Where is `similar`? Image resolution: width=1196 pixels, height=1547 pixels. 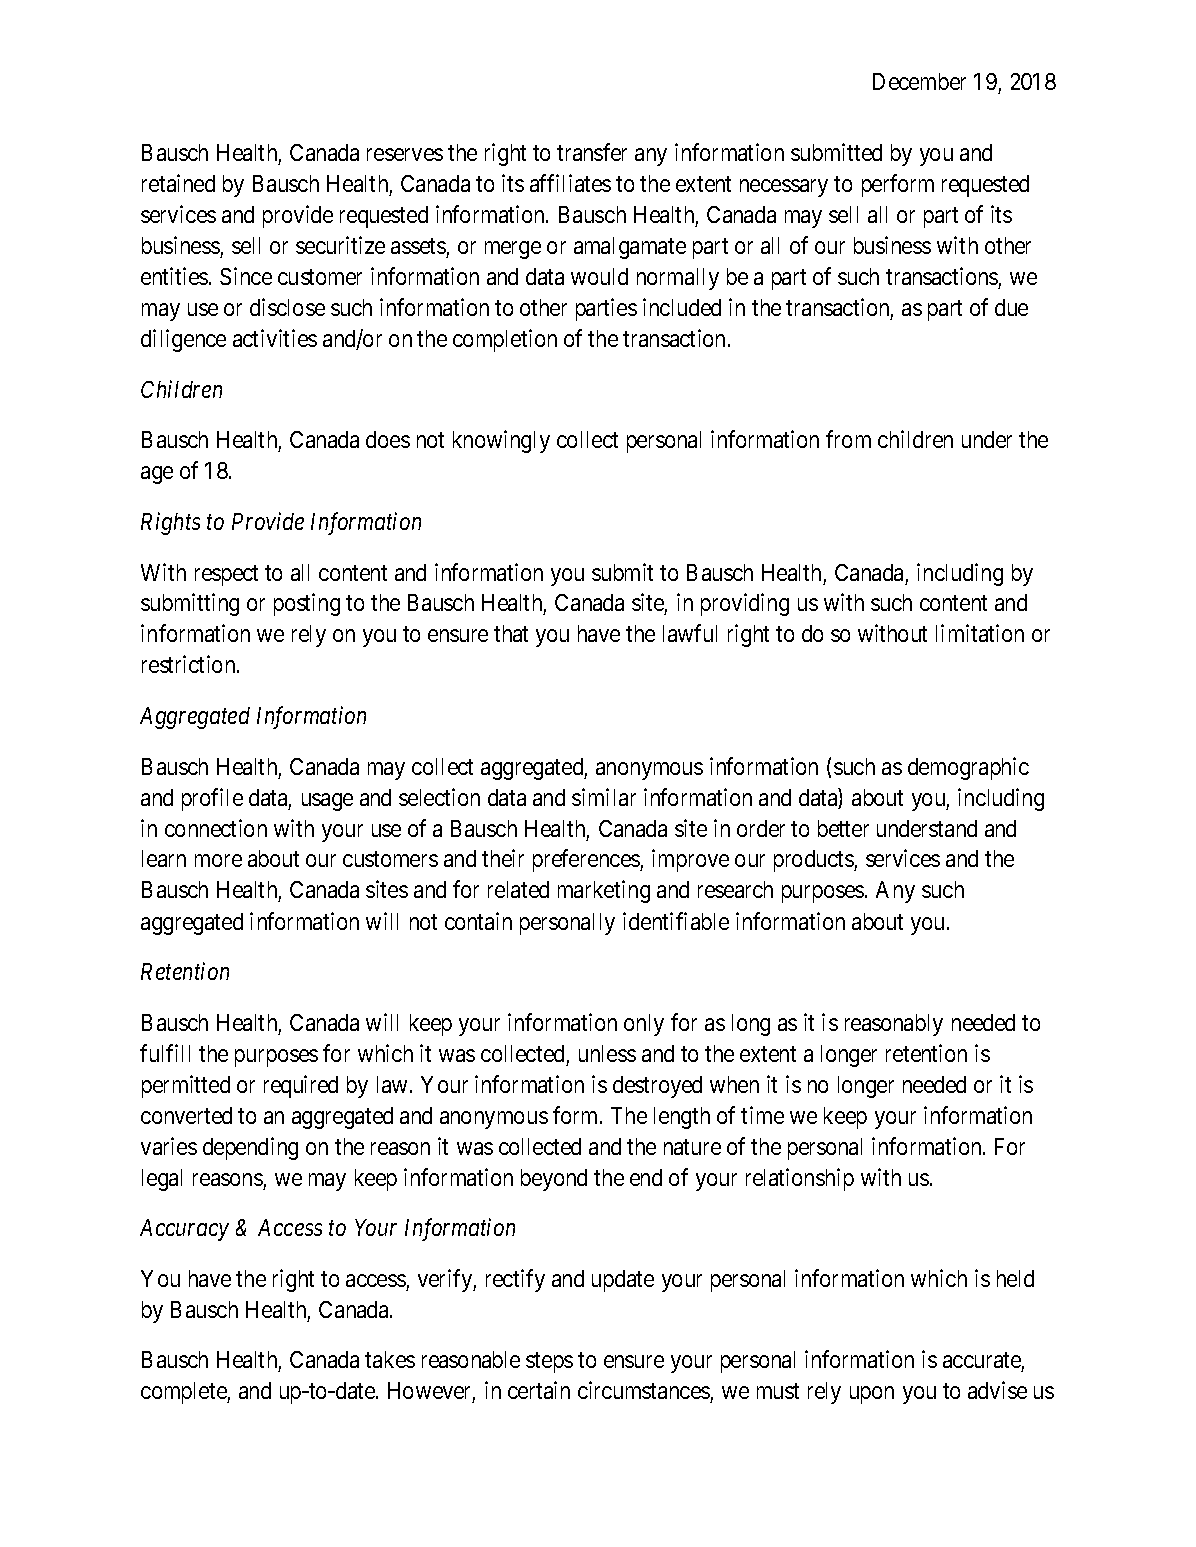
similar is located at coordinates (604, 797).
